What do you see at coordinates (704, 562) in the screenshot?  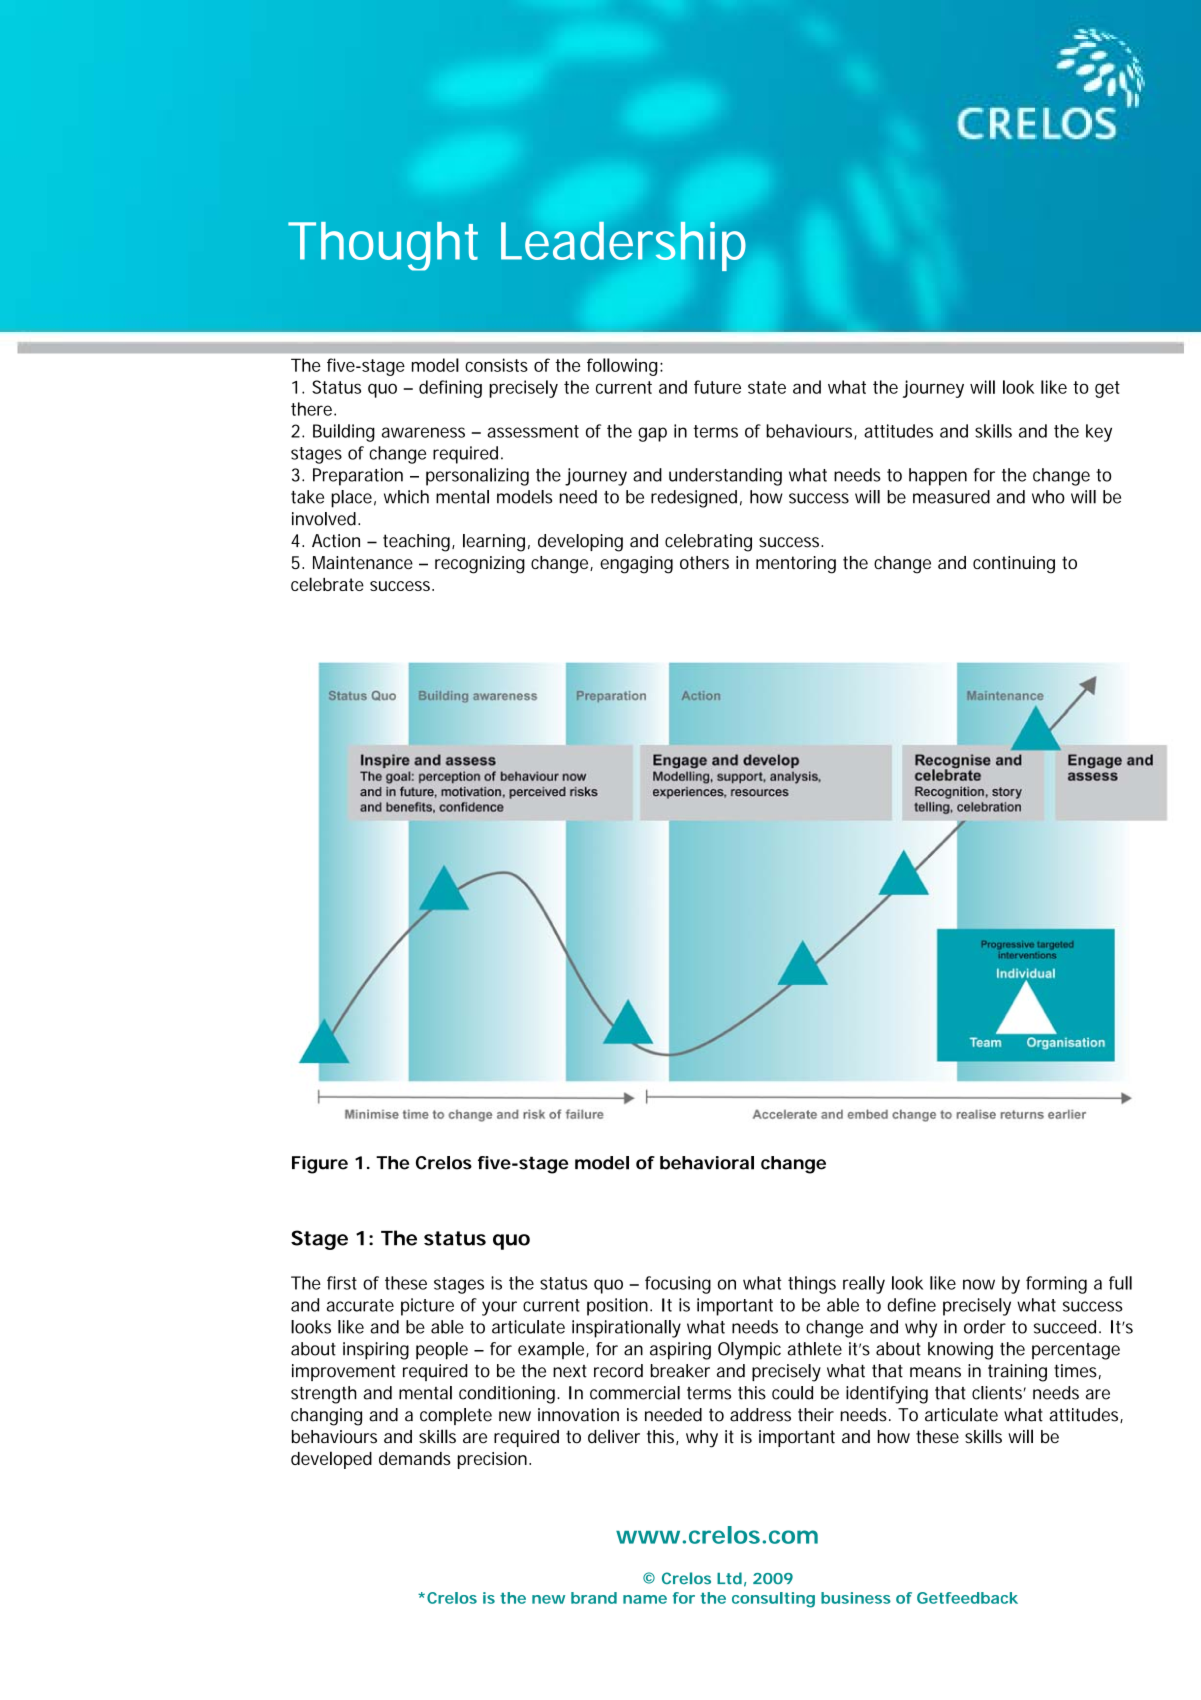 I see `others` at bounding box center [704, 562].
